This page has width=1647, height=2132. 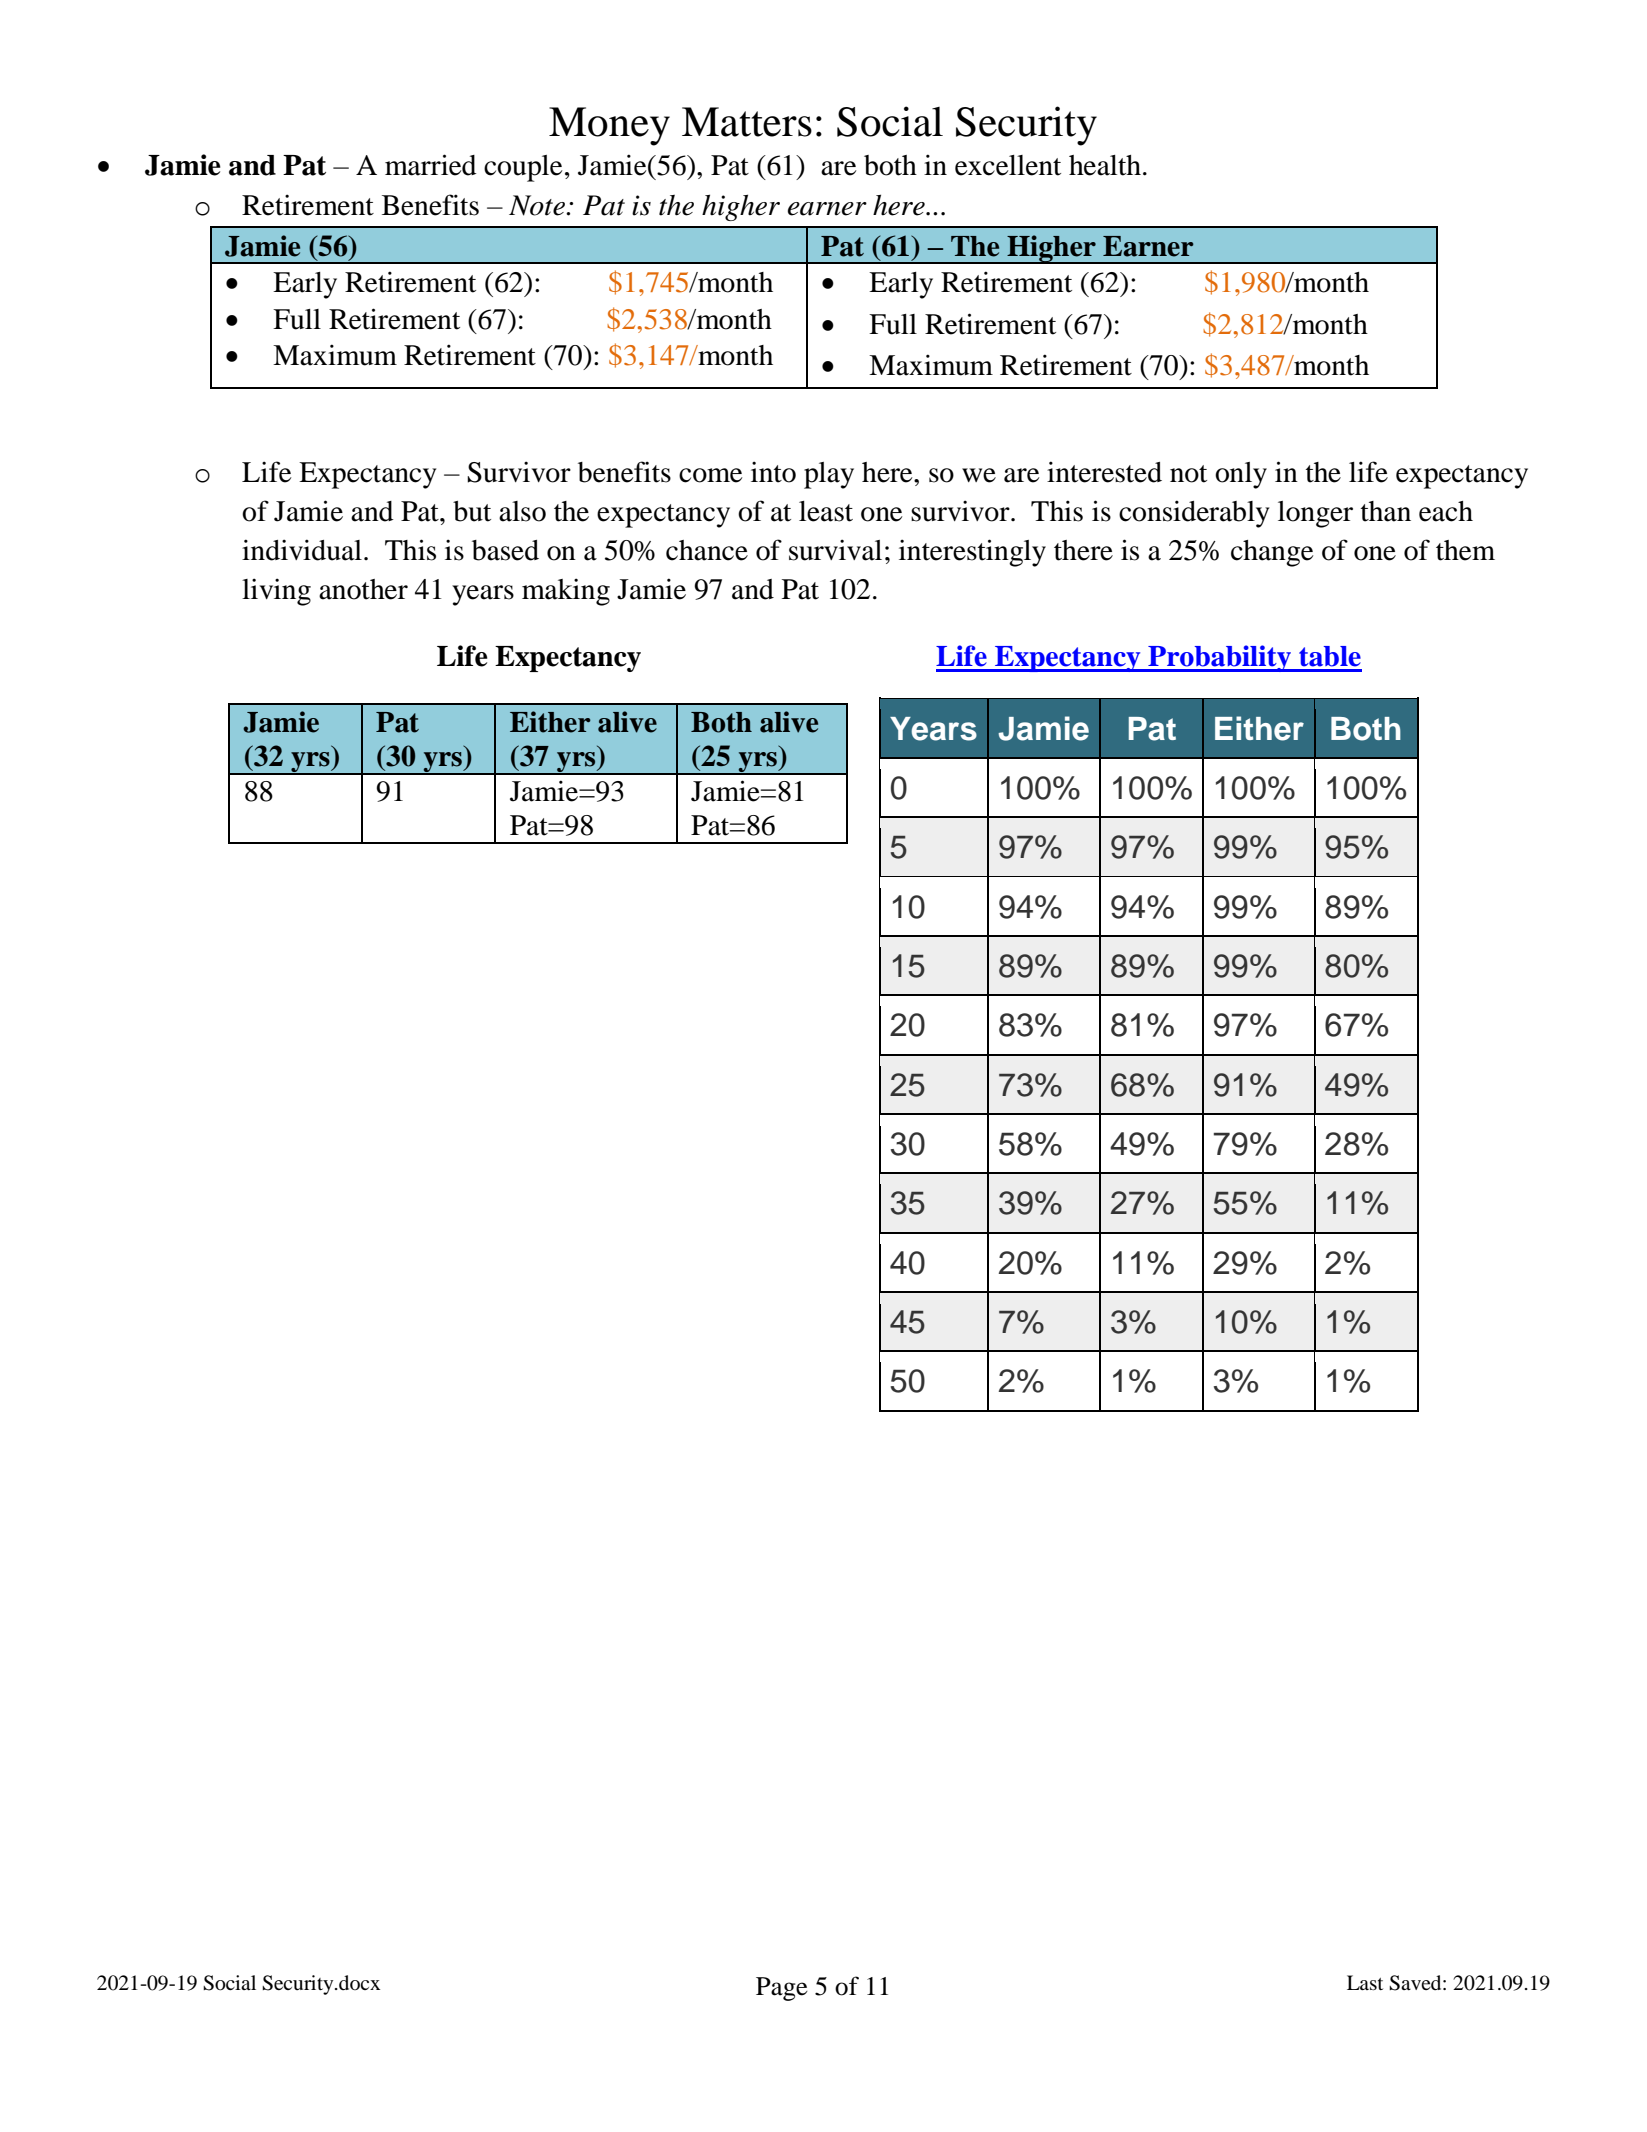 I want to click on change, so click(x=1272, y=553).
